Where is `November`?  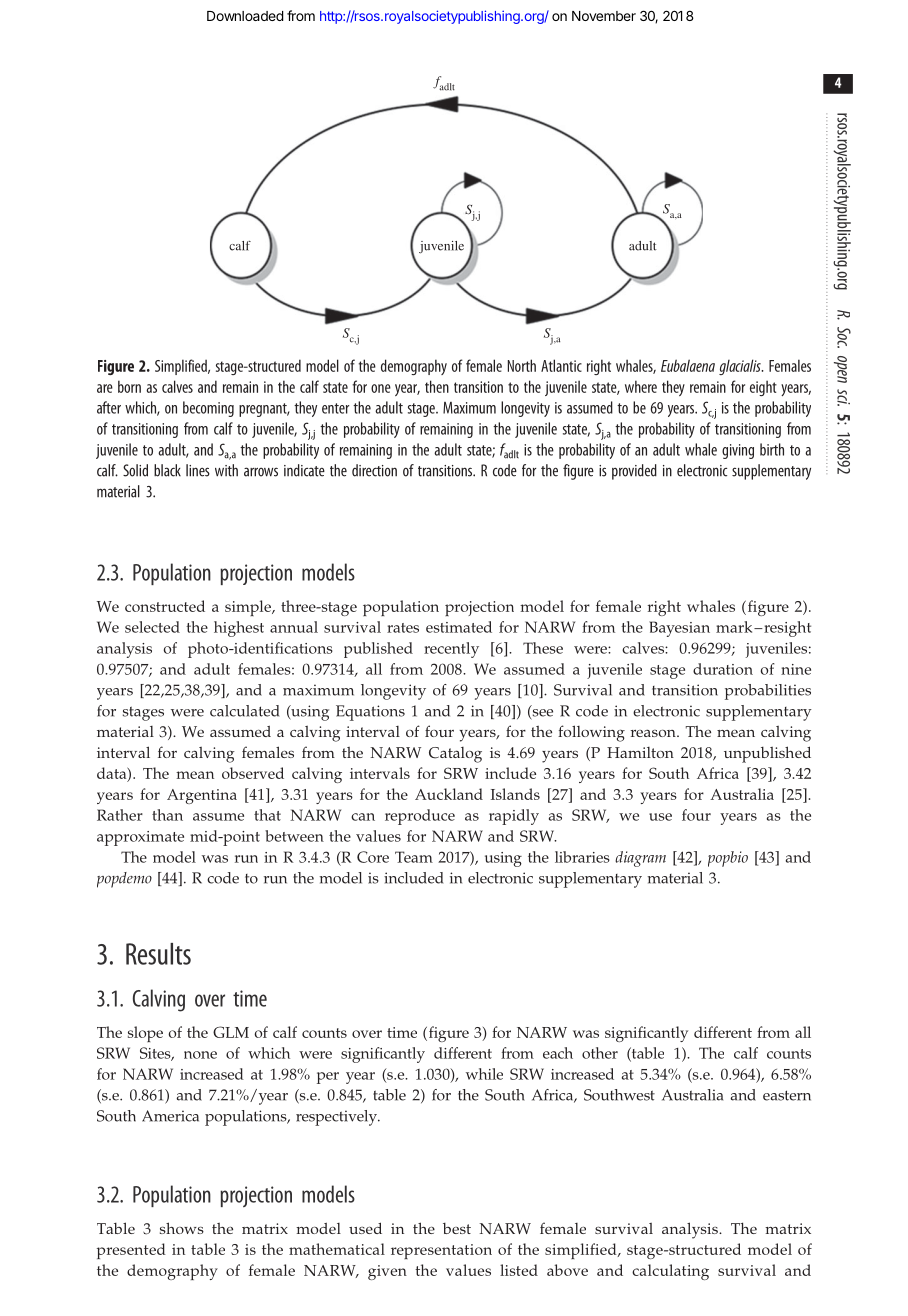 November is located at coordinates (604, 16).
